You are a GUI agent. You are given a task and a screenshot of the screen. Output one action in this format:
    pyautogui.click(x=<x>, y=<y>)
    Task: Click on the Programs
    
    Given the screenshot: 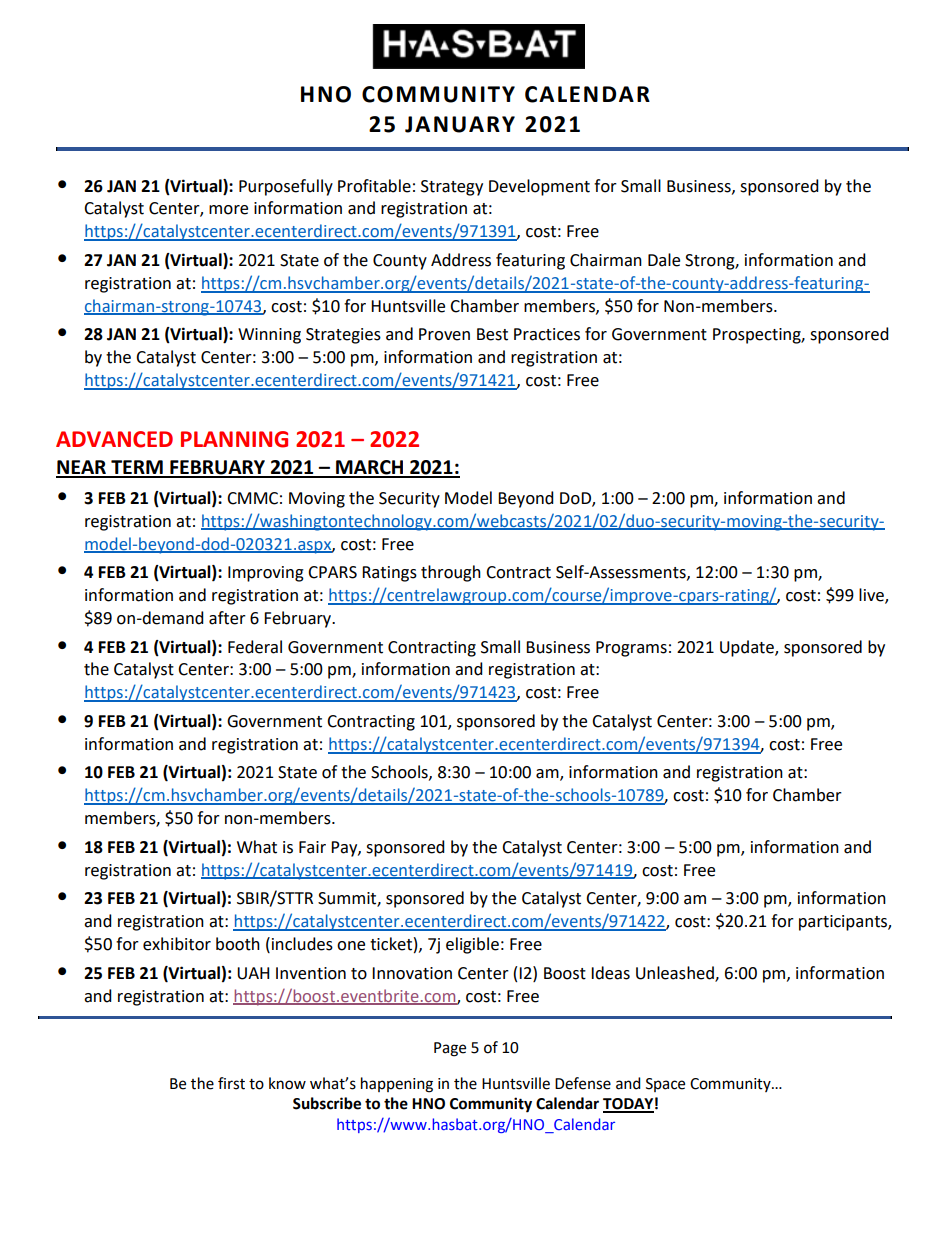 What is the action you would take?
    pyautogui.click(x=631, y=649)
